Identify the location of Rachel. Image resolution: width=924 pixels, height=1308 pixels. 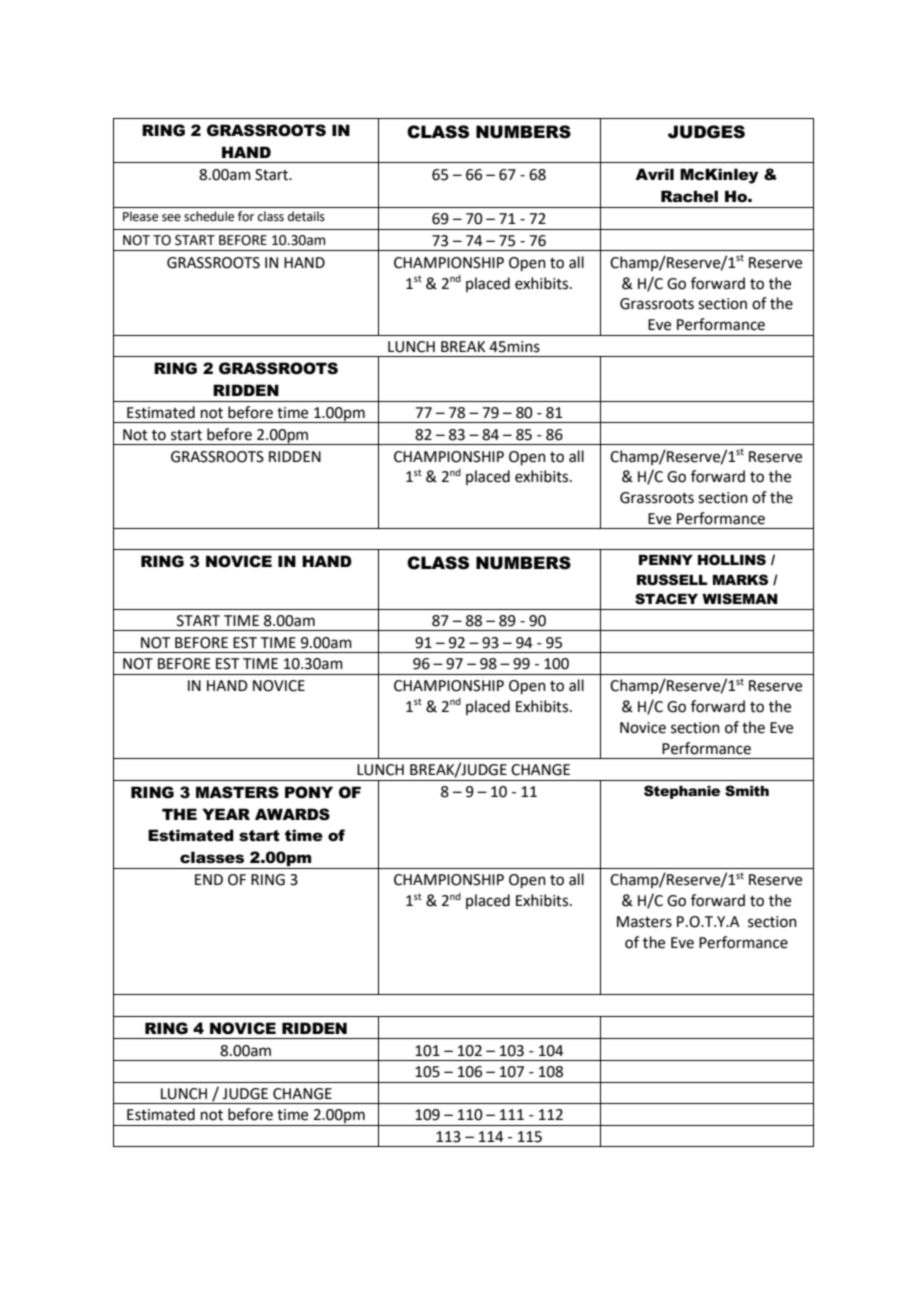
(689, 196).
